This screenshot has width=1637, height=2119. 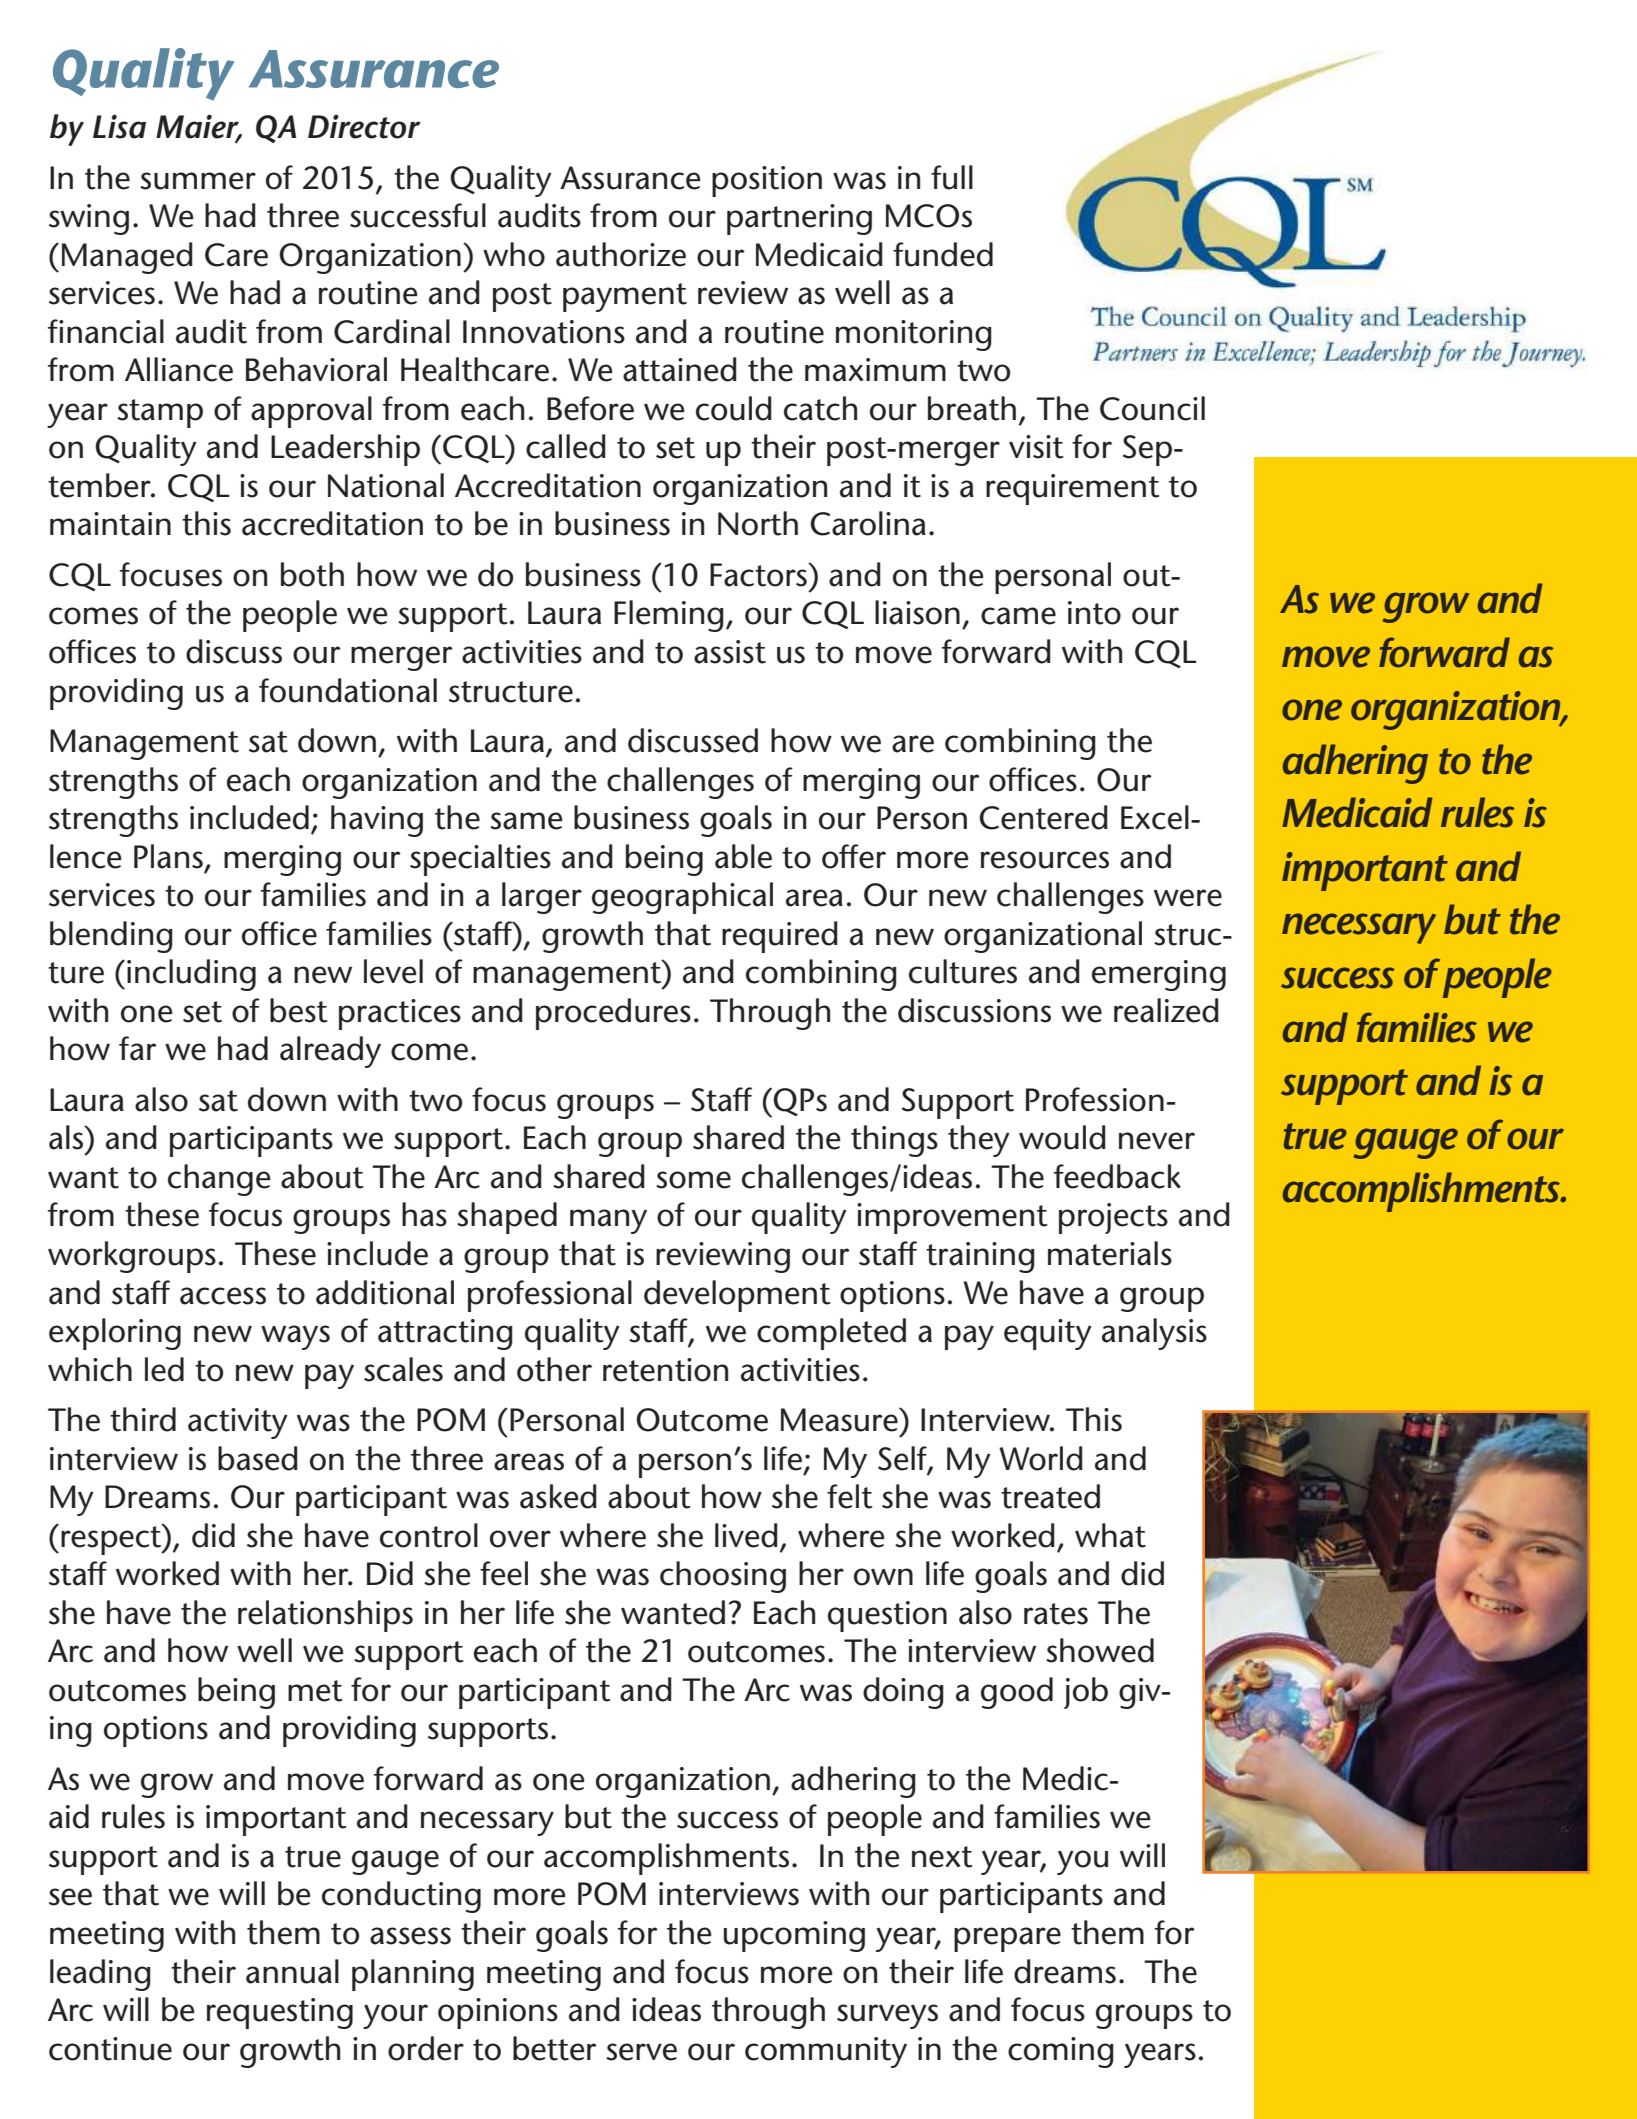 I want to click on activity, so click(x=238, y=1423).
